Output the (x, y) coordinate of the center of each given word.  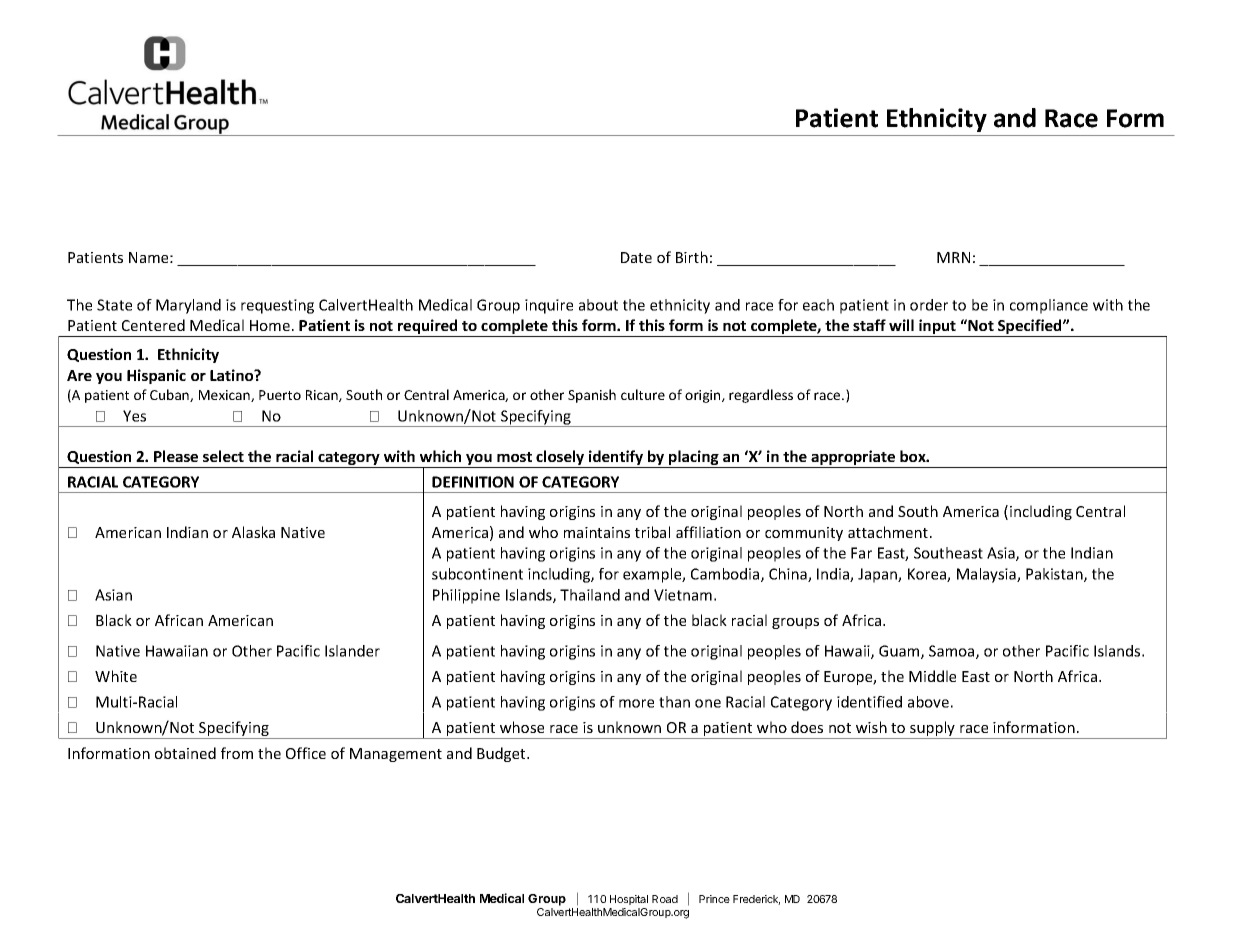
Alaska (253, 532)
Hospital (629, 900)
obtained (185, 753)
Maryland (188, 306)
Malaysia (987, 575)
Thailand (590, 595)
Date (636, 257)
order (929, 305)
